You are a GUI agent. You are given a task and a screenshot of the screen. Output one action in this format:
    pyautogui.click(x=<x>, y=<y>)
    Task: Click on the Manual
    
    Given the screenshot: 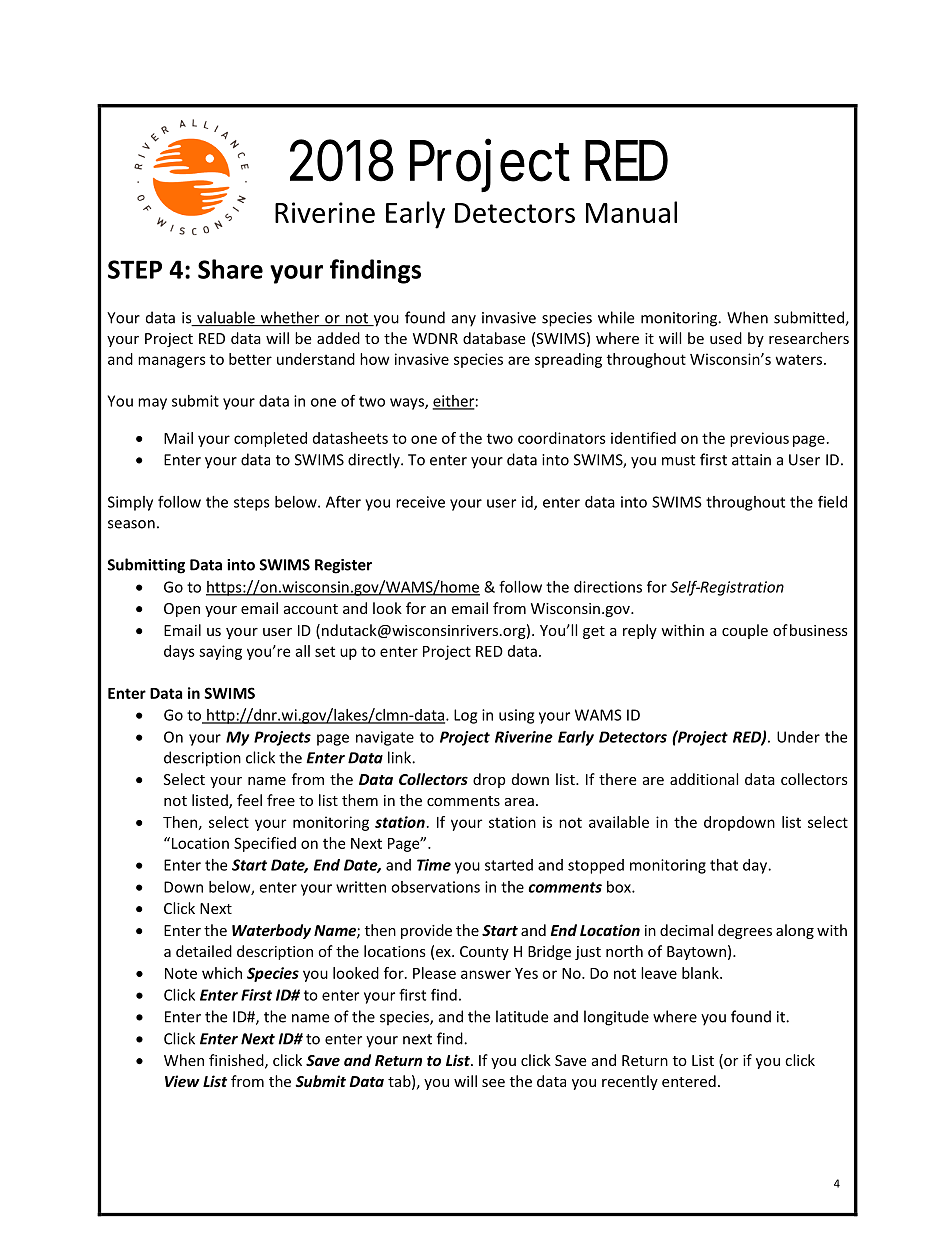 What is the action you would take?
    pyautogui.click(x=631, y=212)
